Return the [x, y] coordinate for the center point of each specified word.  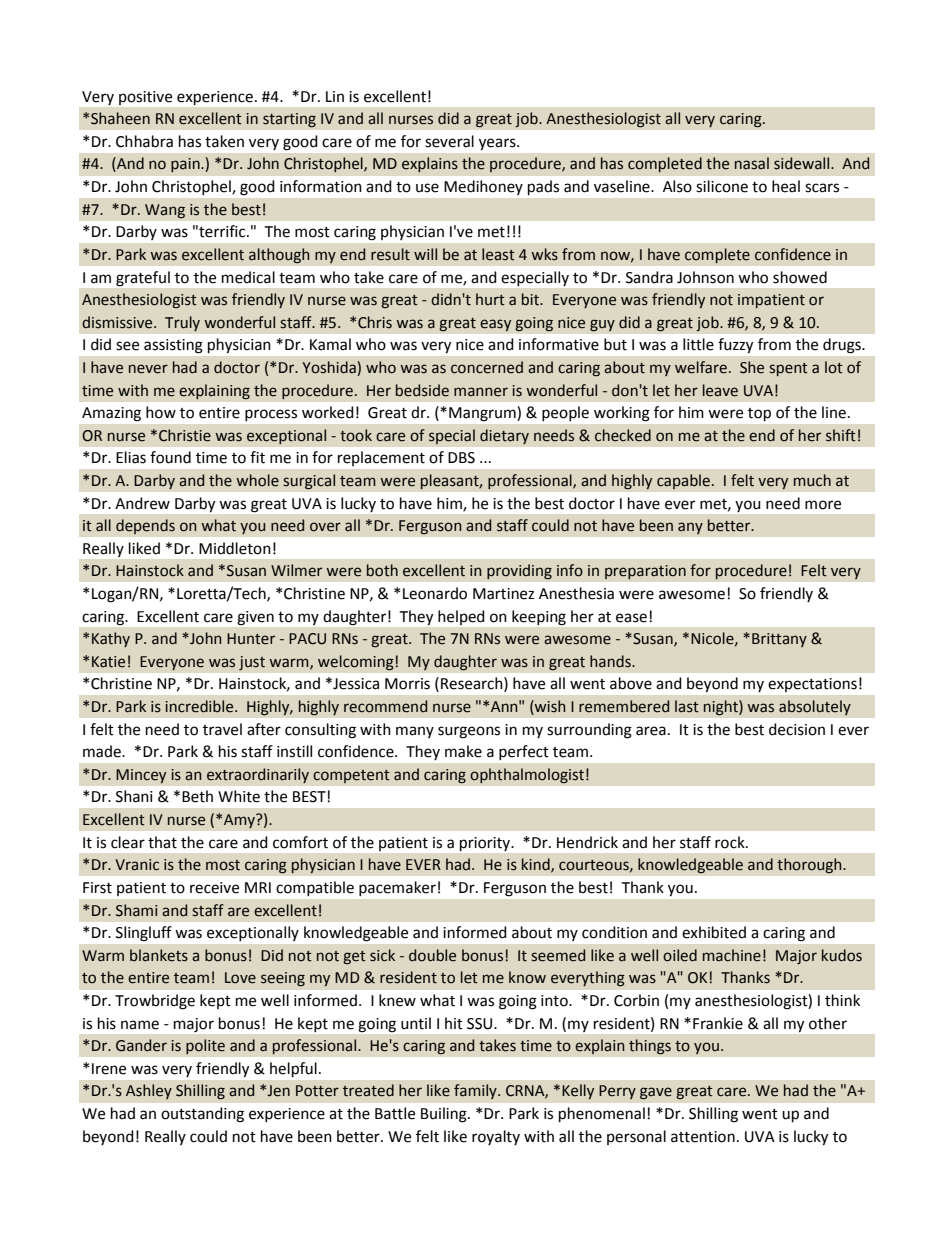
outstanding [202, 1115]
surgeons [469, 732]
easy [495, 325]
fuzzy [735, 345]
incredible [200, 706]
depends [145, 527]
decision [797, 729]
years [498, 144]
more [823, 505]
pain [186, 165]
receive [214, 888]
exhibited [714, 932]
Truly [182, 323]
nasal [752, 163]
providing [519, 572]
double [432, 955]
